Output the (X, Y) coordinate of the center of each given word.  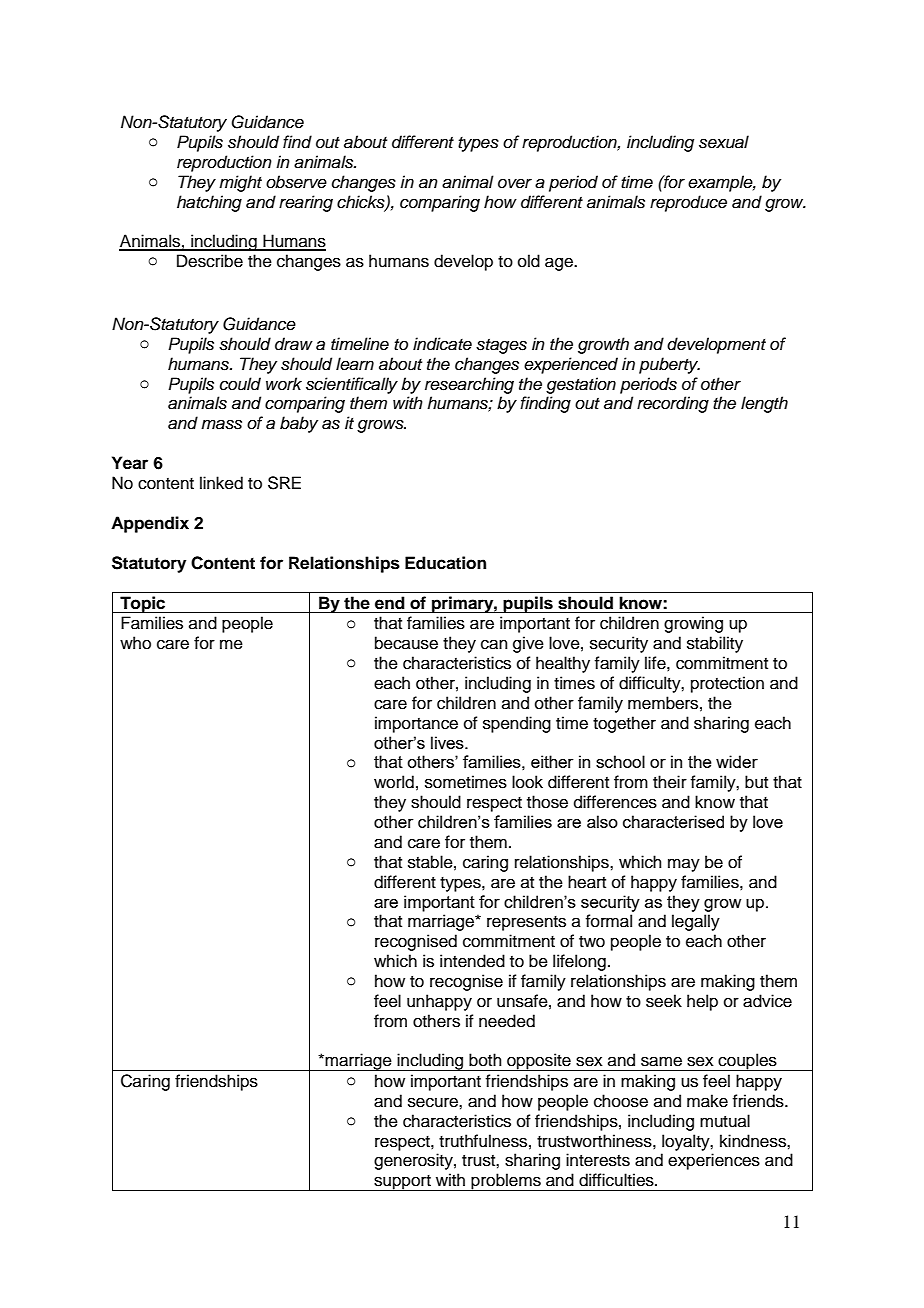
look (527, 782)
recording (673, 404)
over (515, 183)
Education (445, 563)
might (240, 183)
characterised (673, 821)
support (402, 1183)
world (394, 782)
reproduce (688, 203)
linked (221, 483)
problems (506, 1182)
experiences (714, 1161)
